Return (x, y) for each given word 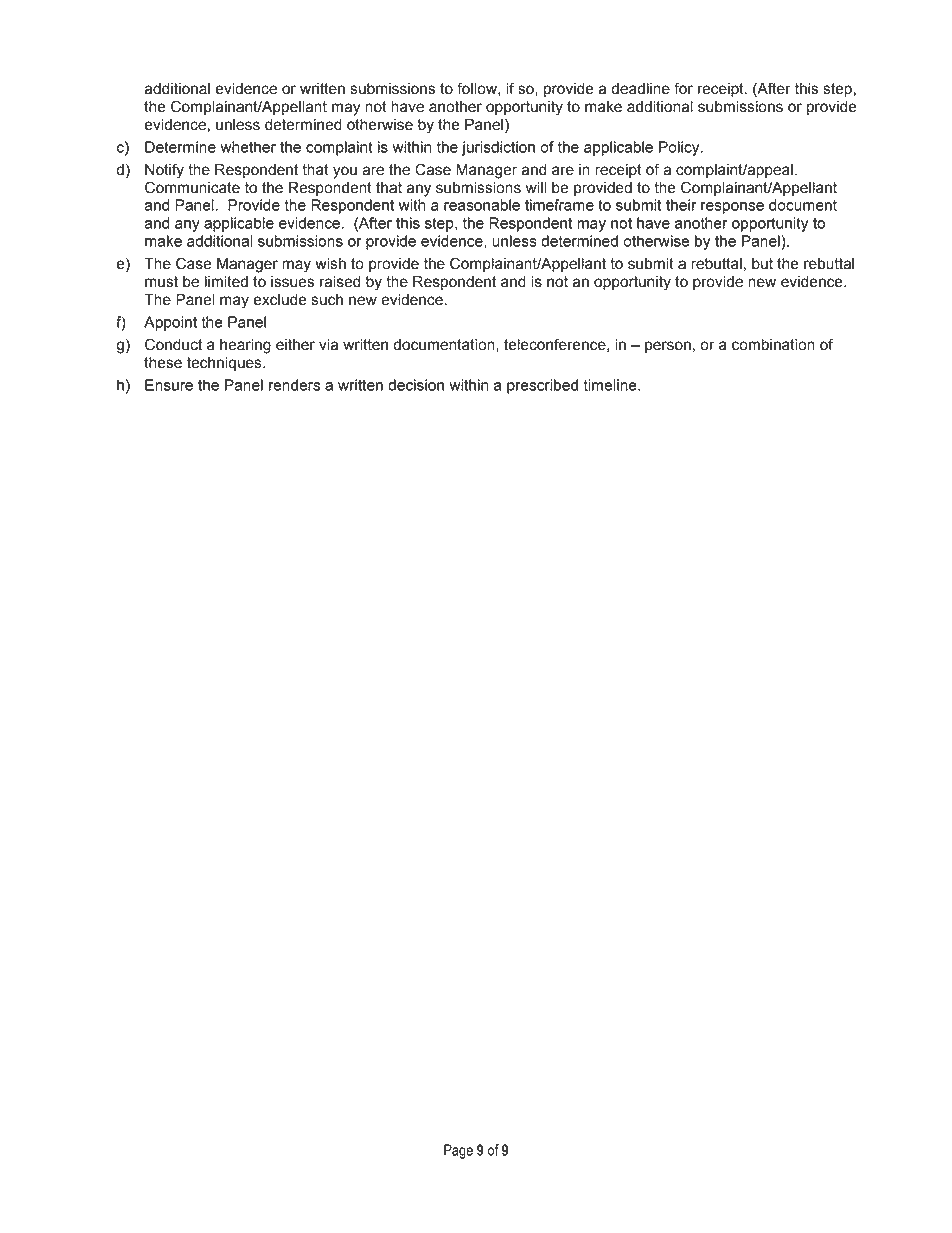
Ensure (169, 385)
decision (416, 385)
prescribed (542, 386)
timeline (611, 385)
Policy (680, 148)
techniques (225, 364)
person (668, 347)
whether (248, 147)
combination (773, 345)
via (328, 345)
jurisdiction (498, 148)
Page (458, 1151)
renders (294, 385)
